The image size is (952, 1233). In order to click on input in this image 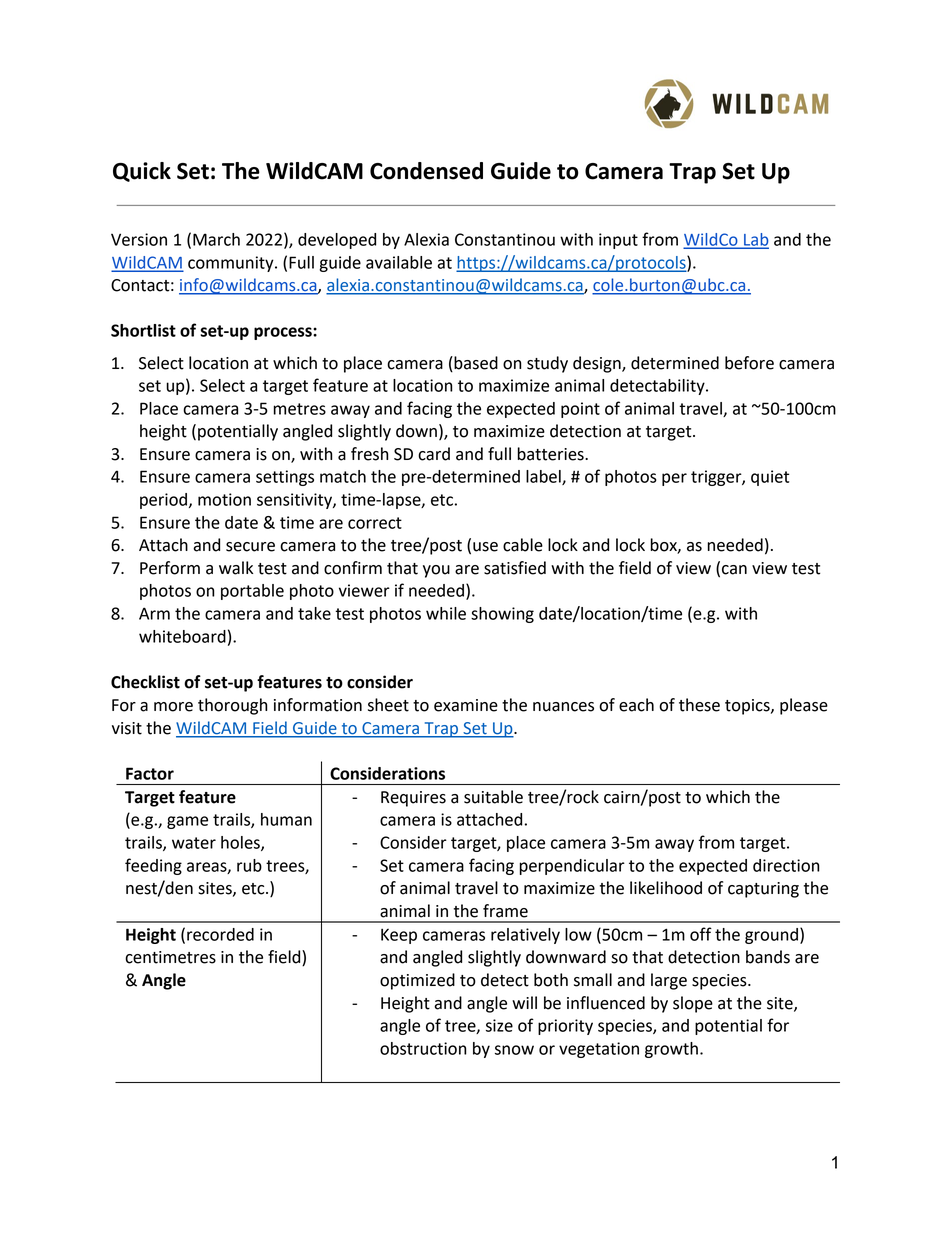, I will do `click(618, 241)`.
